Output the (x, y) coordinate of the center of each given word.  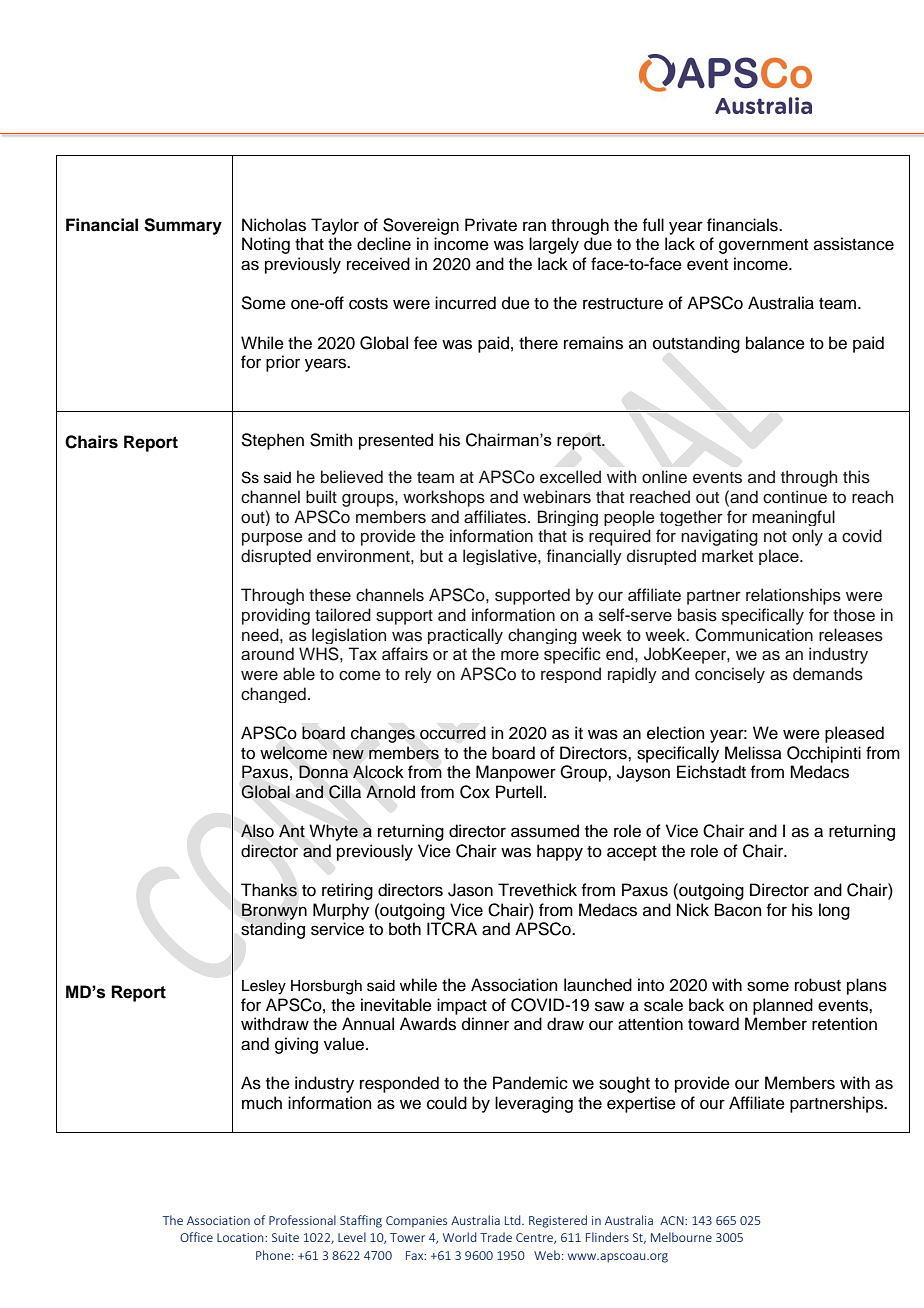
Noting (266, 245)
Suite (285, 1237)
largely (554, 245)
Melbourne (681, 1237)
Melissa (753, 753)
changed (273, 695)
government (763, 246)
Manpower (516, 773)
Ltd (514, 1220)
